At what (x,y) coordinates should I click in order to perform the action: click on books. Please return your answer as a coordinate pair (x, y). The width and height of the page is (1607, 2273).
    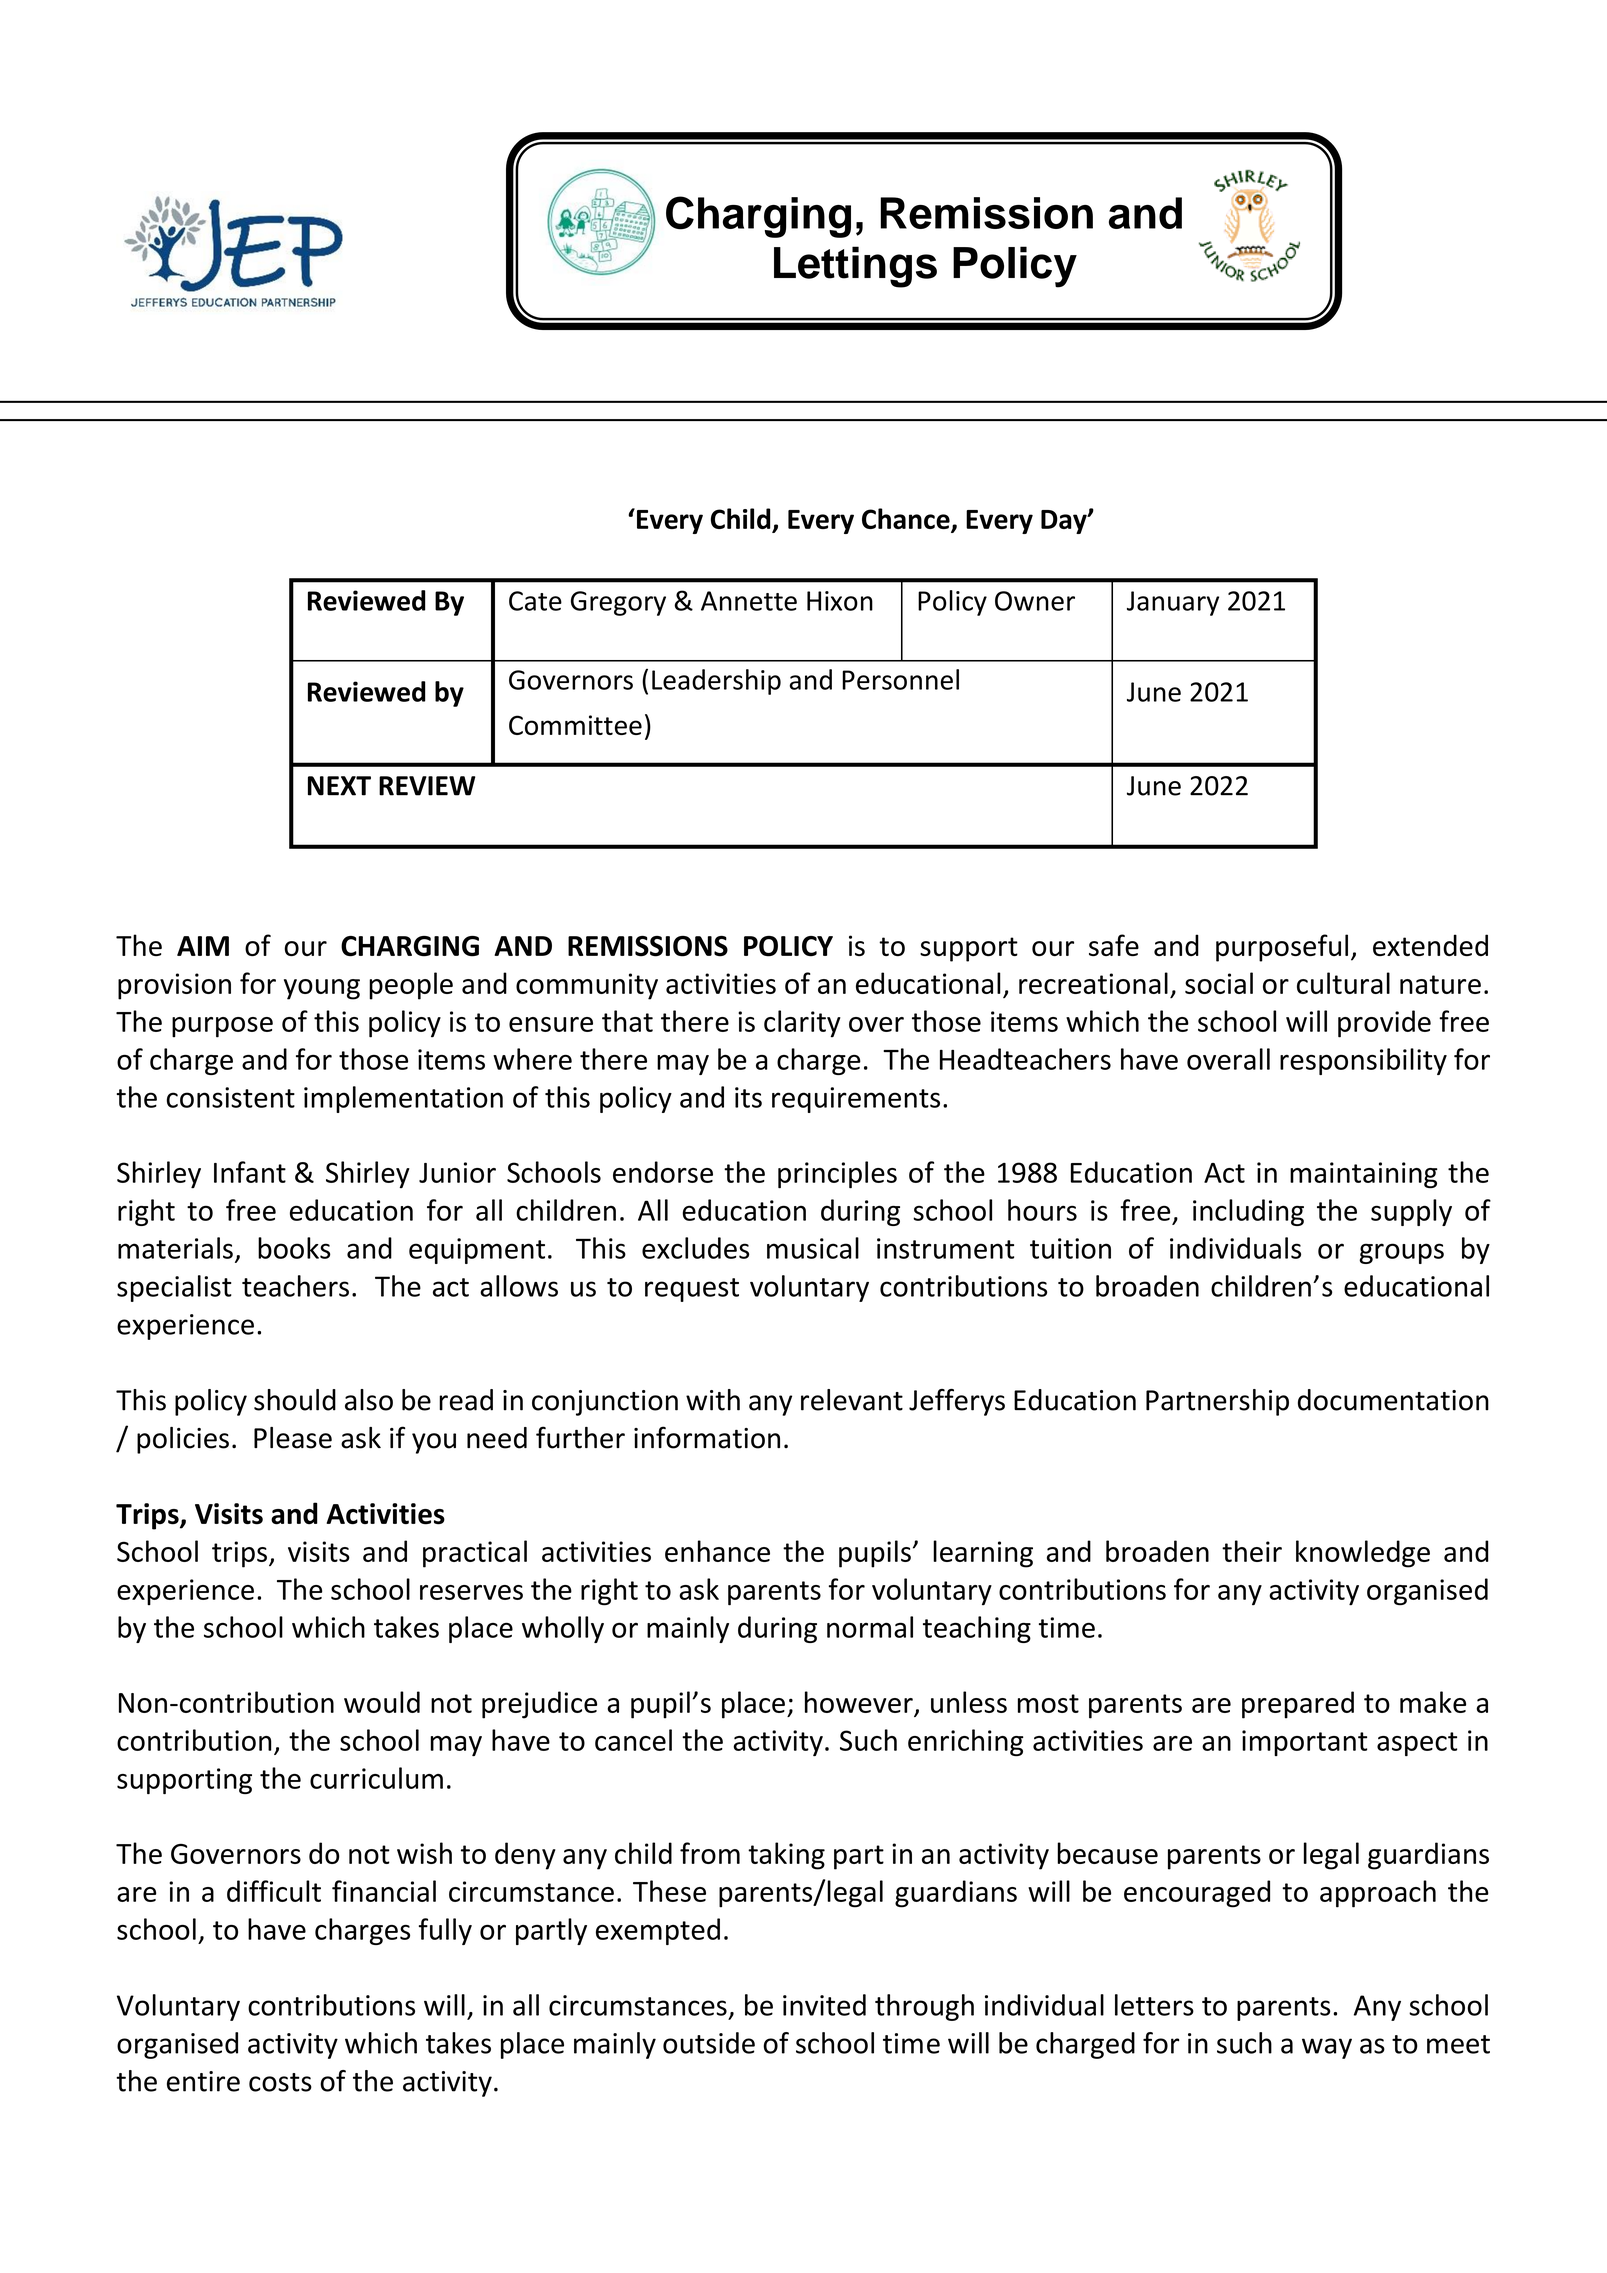
    Looking at the image, I should click on (294, 1248).
